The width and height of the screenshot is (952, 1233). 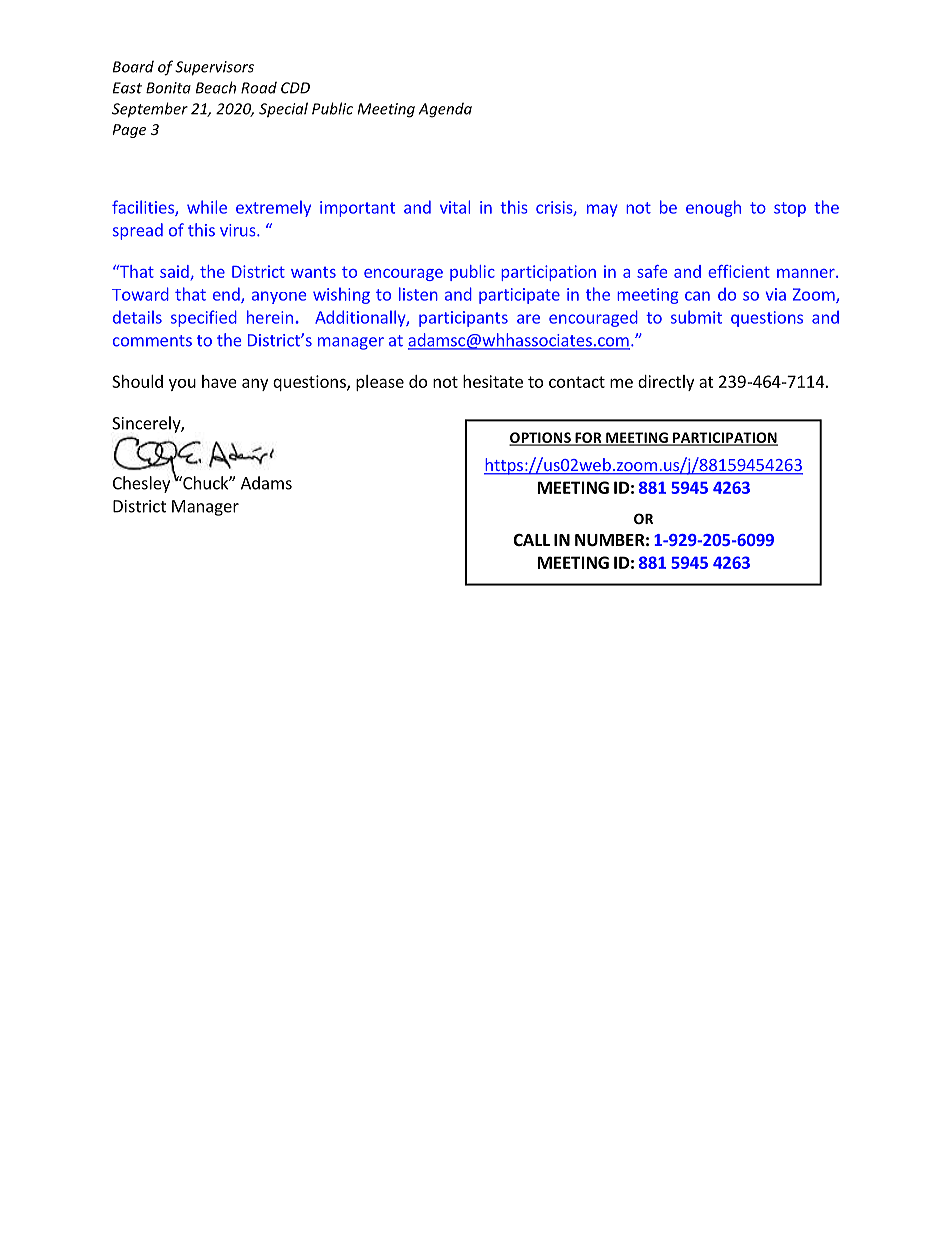 What do you see at coordinates (463, 319) in the screenshot?
I see `participants` at bounding box center [463, 319].
